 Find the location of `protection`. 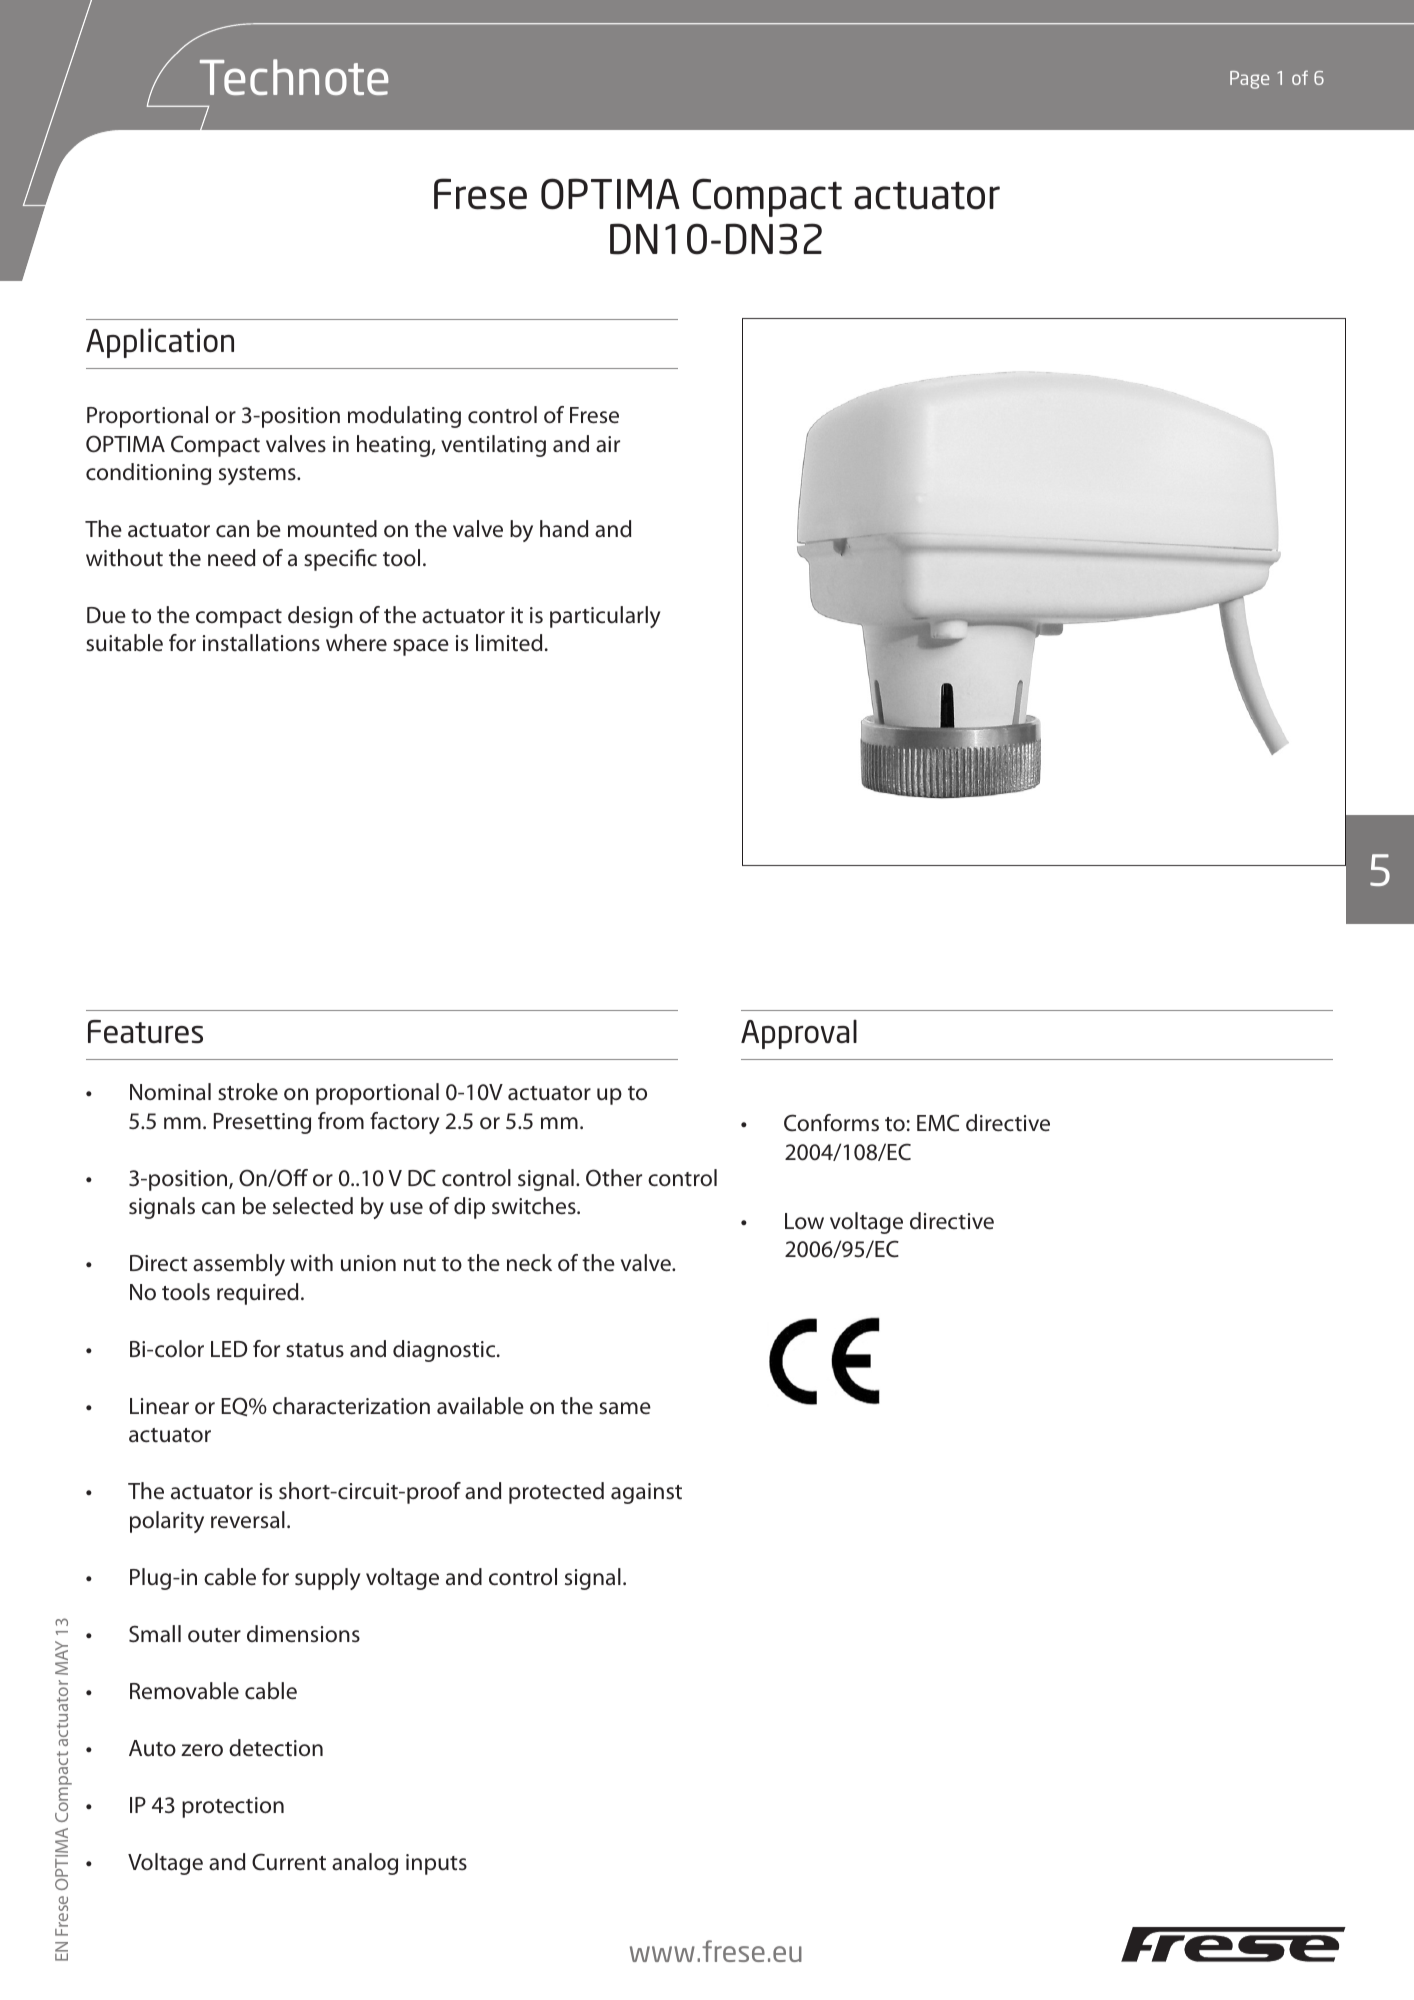

protection is located at coordinates (233, 1807).
